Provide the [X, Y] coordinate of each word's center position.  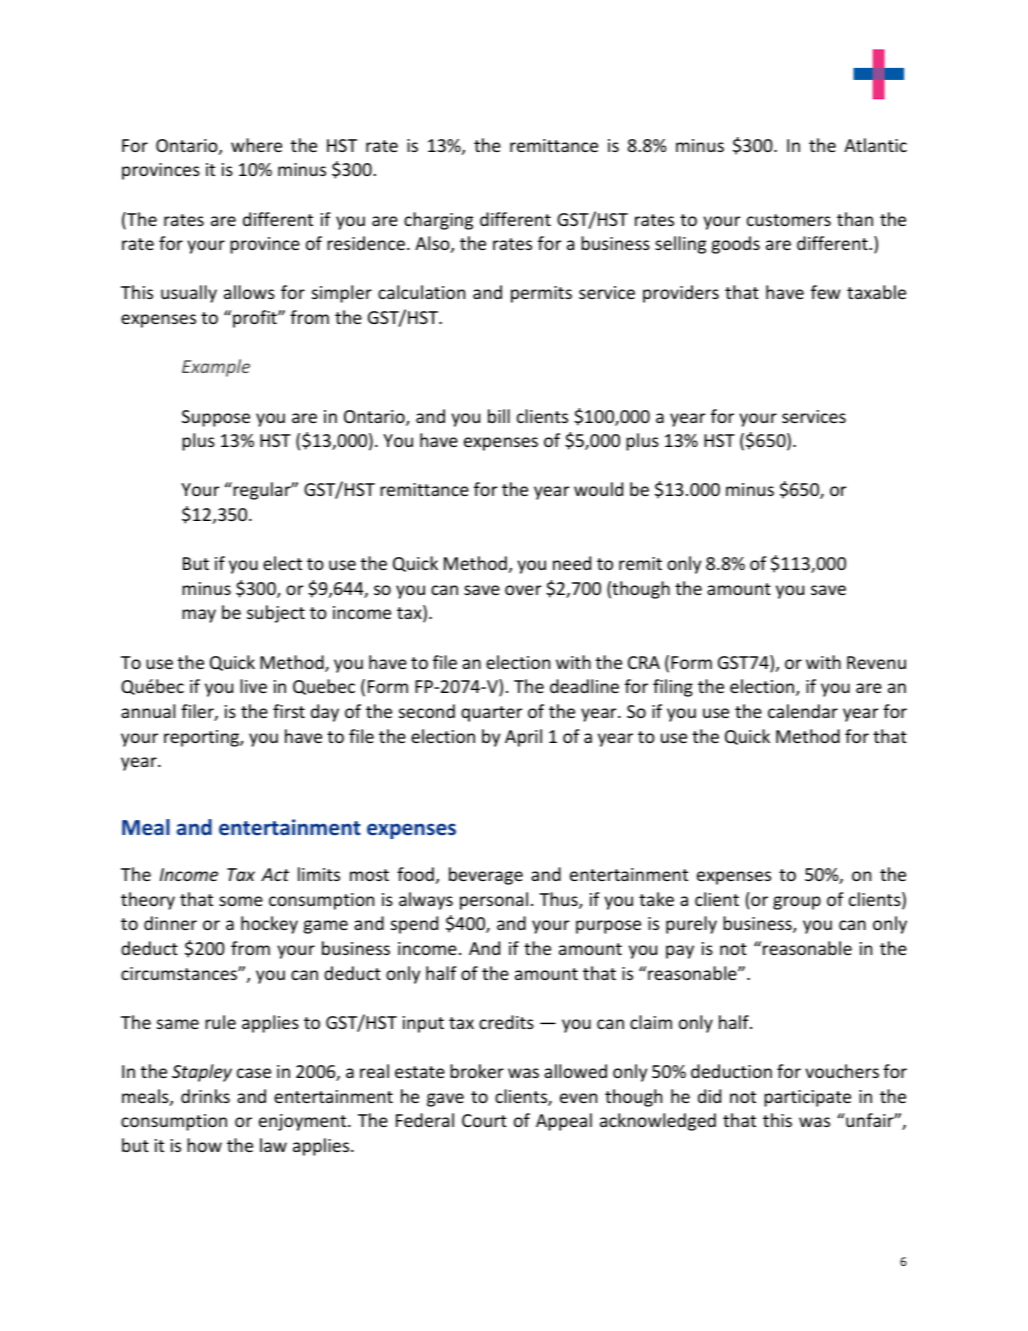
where [256, 145]
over [523, 590]
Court [484, 1120]
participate [807, 1098]
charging [438, 221]
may [199, 616]
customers [789, 220]
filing [673, 688]
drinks [205, 1096]
